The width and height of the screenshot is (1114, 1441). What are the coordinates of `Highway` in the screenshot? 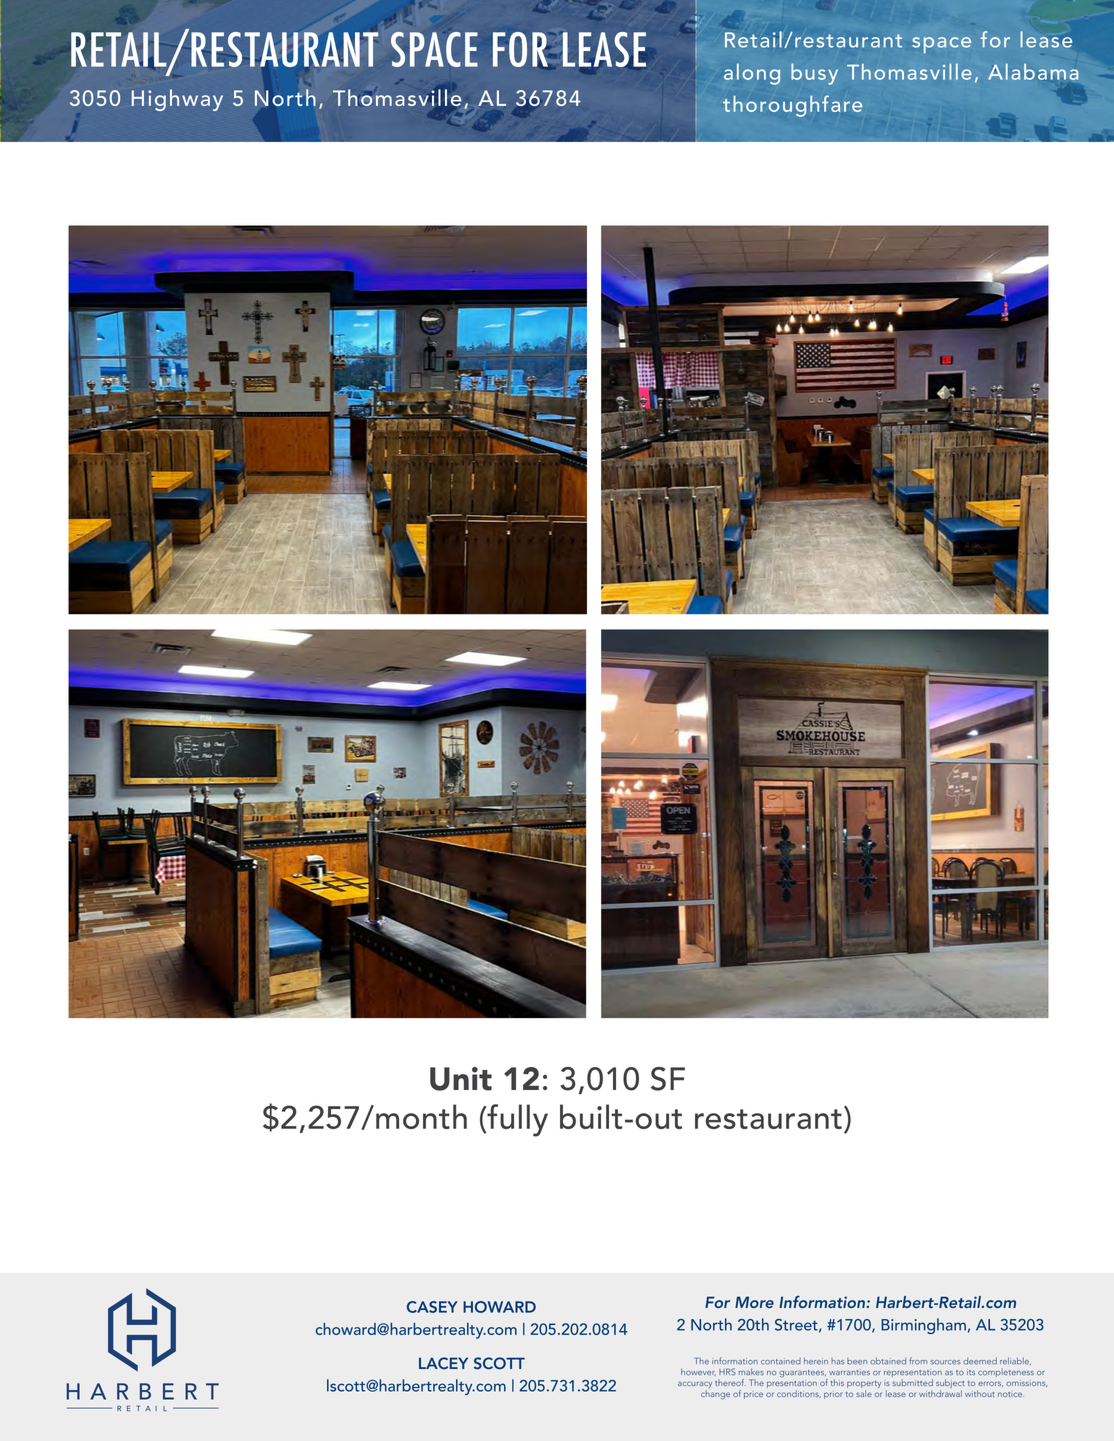 It's located at (177, 100).
